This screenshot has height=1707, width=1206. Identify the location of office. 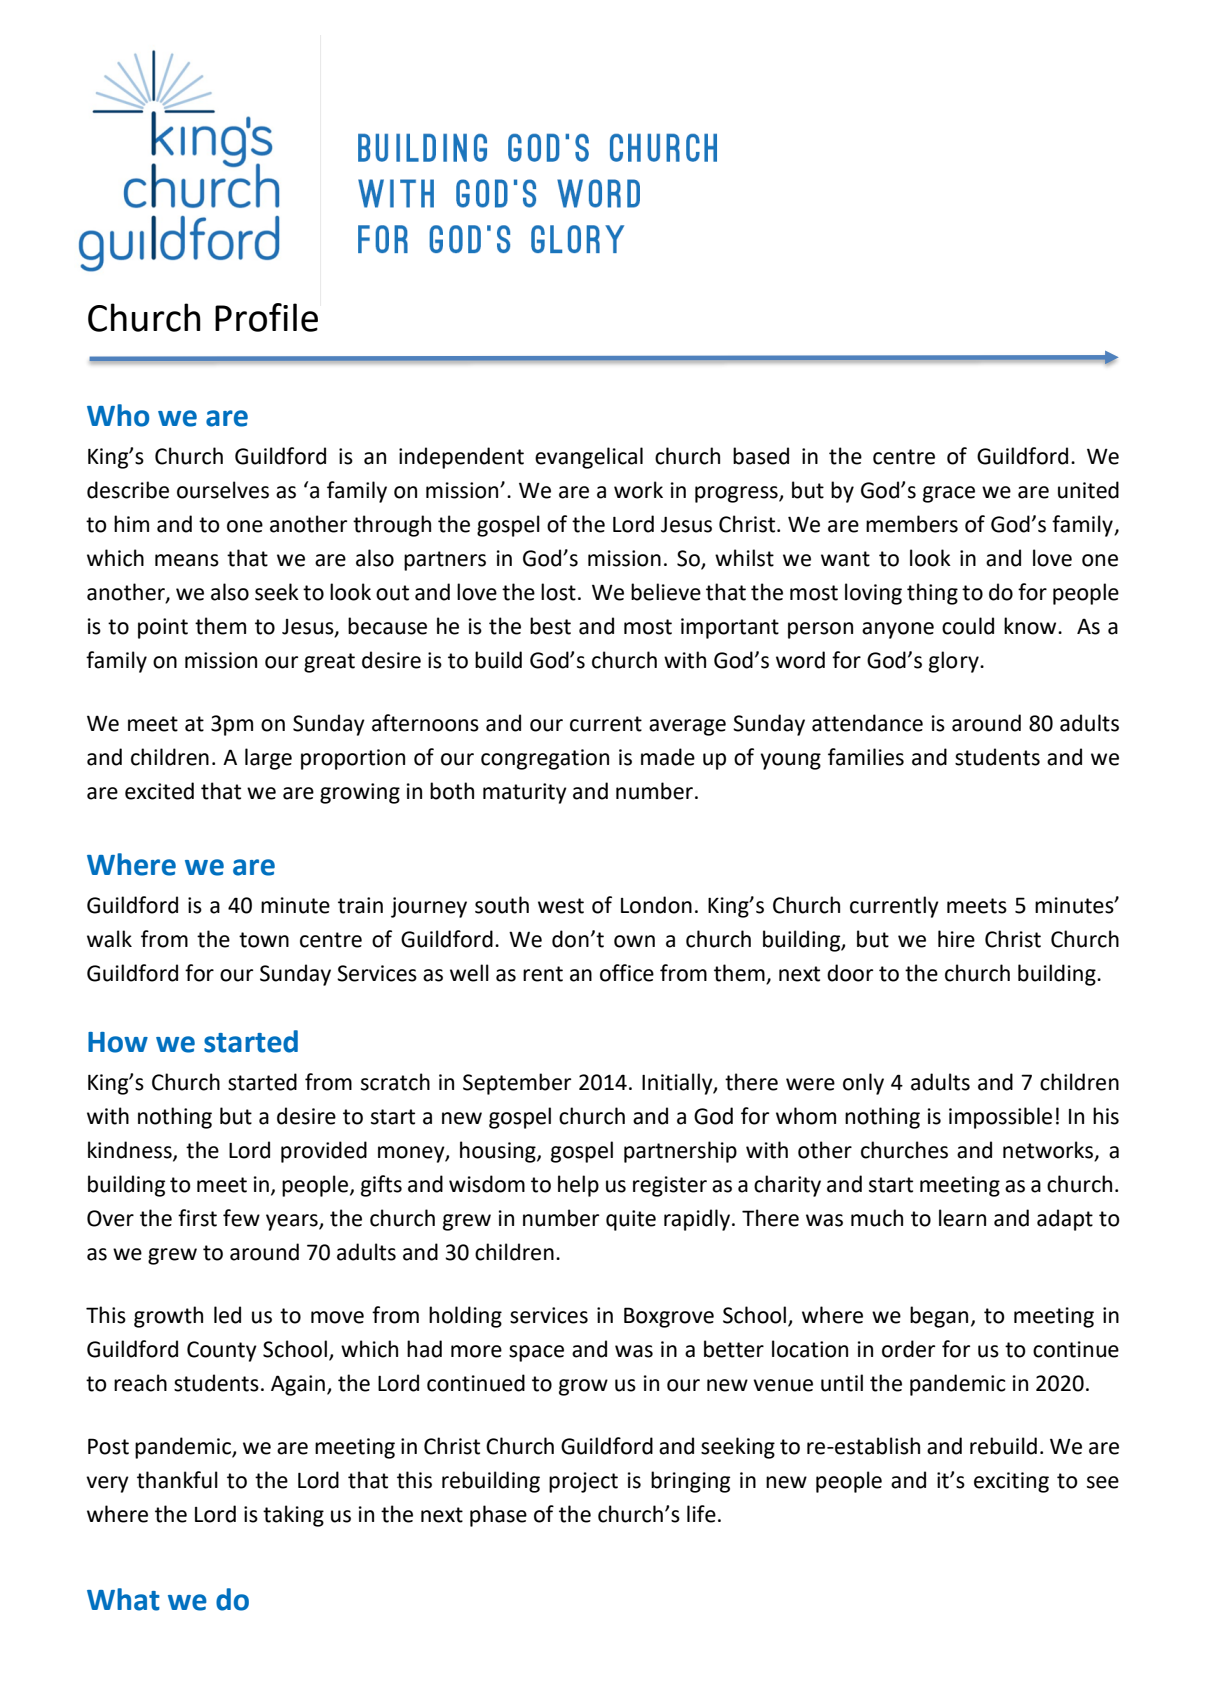
(627, 973).
